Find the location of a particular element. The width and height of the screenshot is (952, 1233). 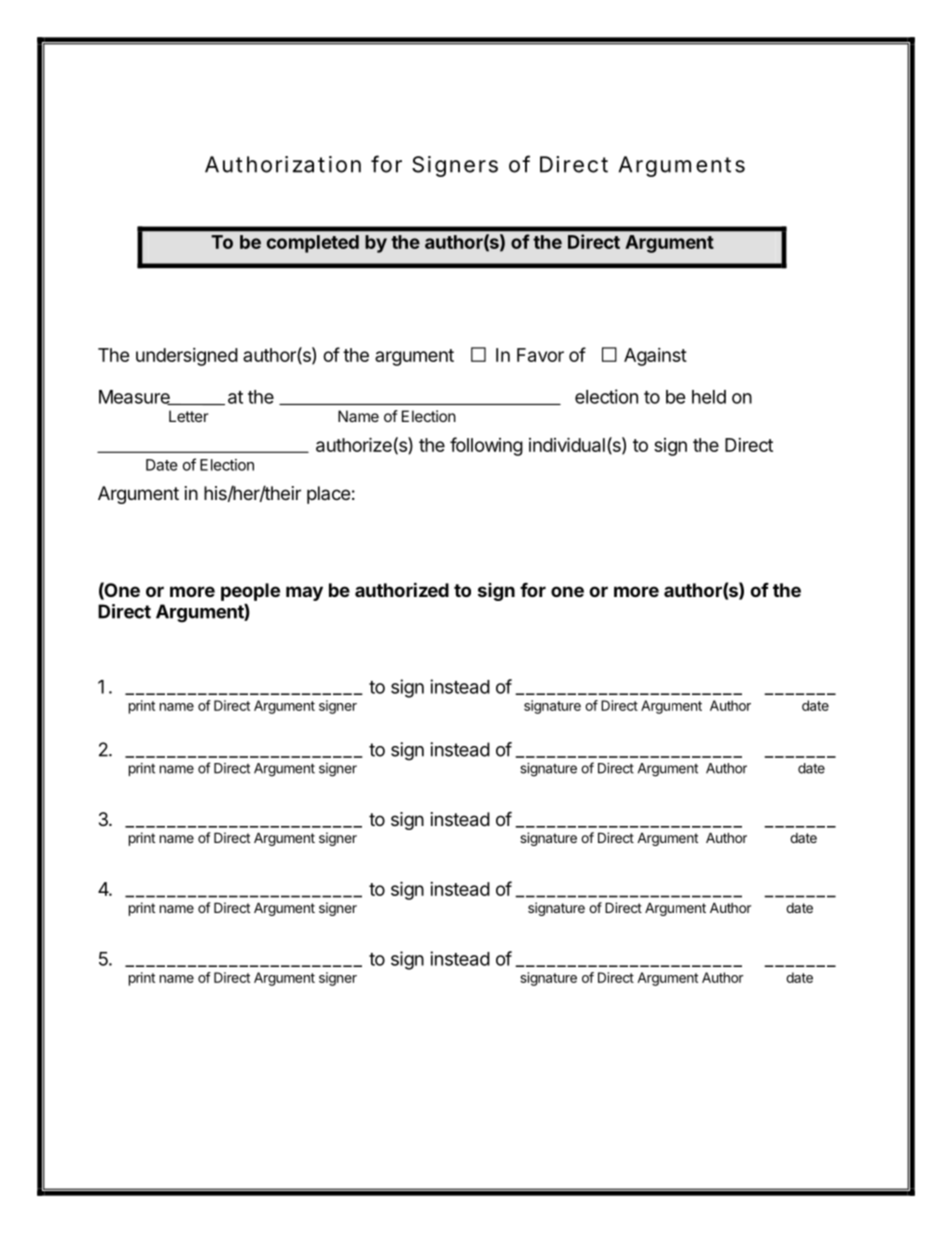

completed is located at coordinates (312, 244).
